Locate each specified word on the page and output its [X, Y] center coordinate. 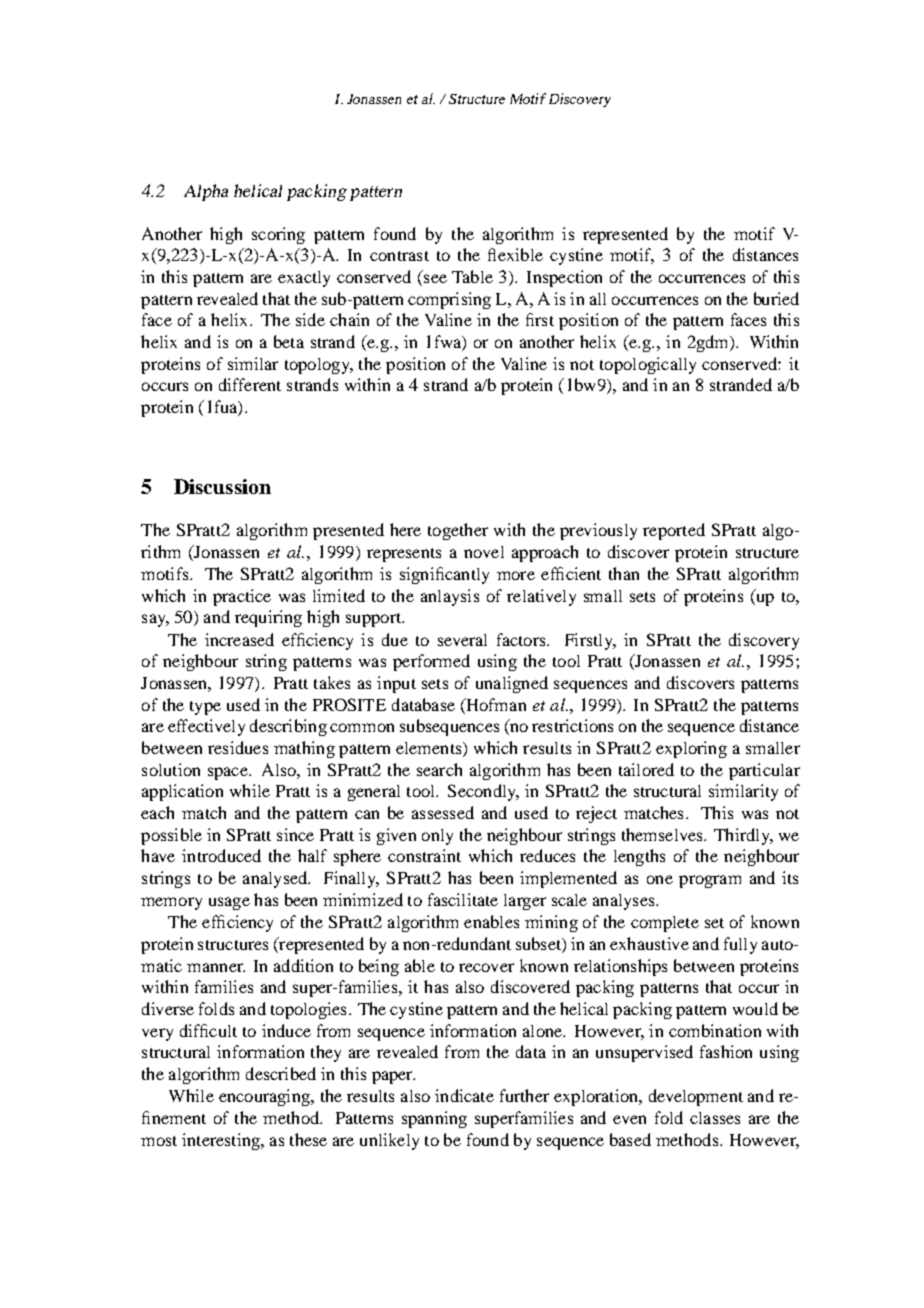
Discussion [222, 486]
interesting [222, 1141]
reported [674, 531]
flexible [515, 254]
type [205, 708]
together [458, 531]
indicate [464, 1095]
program [710, 881]
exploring [691, 749]
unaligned [512, 684]
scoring [278, 235]
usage [229, 903]
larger [525, 902]
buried [776, 298]
